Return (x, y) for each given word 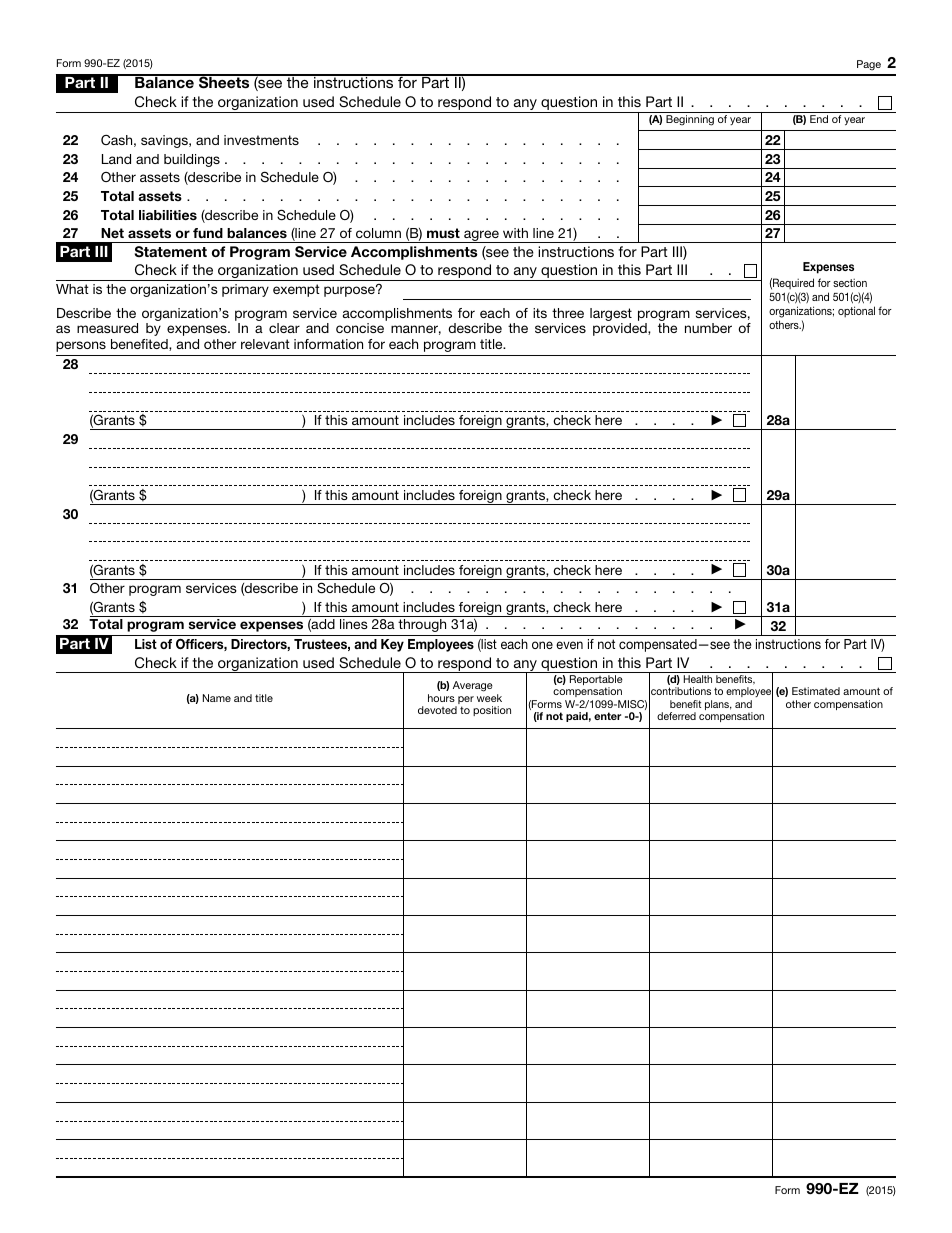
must (443, 233)
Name (217, 698)
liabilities (168, 215)
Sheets (224, 82)
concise (360, 328)
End (819, 119)
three (568, 313)
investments (261, 140)
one (542, 645)
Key (392, 645)
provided (621, 329)
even (569, 645)
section (850, 282)
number (708, 328)
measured (107, 328)
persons (81, 346)
